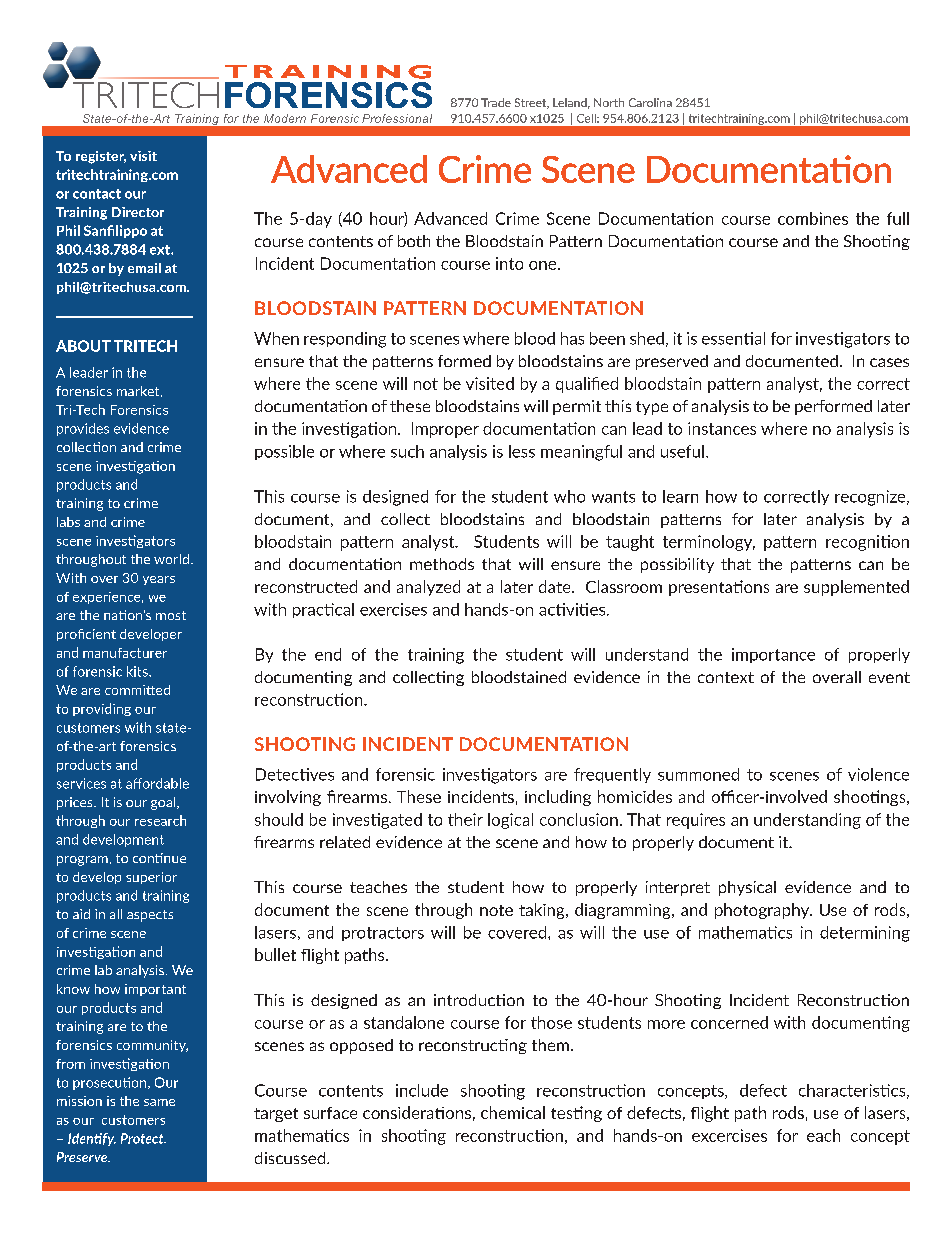 This screenshot has height=1233, width=952. I want to click on contact, so click(97, 194).
